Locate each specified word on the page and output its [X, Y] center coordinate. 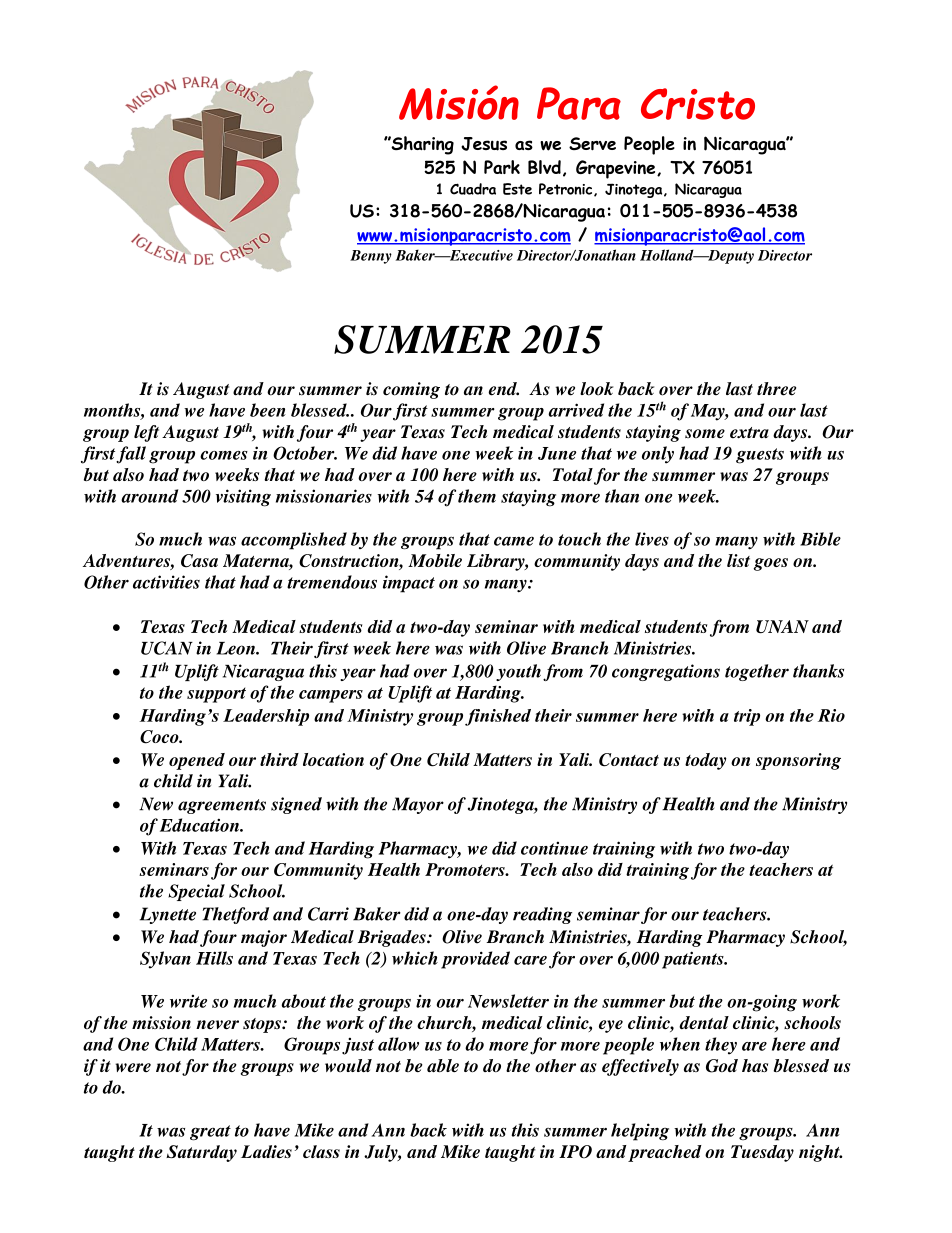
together [757, 672]
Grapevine [617, 169]
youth [518, 672]
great [210, 1133]
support [216, 695]
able [443, 1066]
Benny [371, 257]
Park [502, 167]
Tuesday [762, 1153]
